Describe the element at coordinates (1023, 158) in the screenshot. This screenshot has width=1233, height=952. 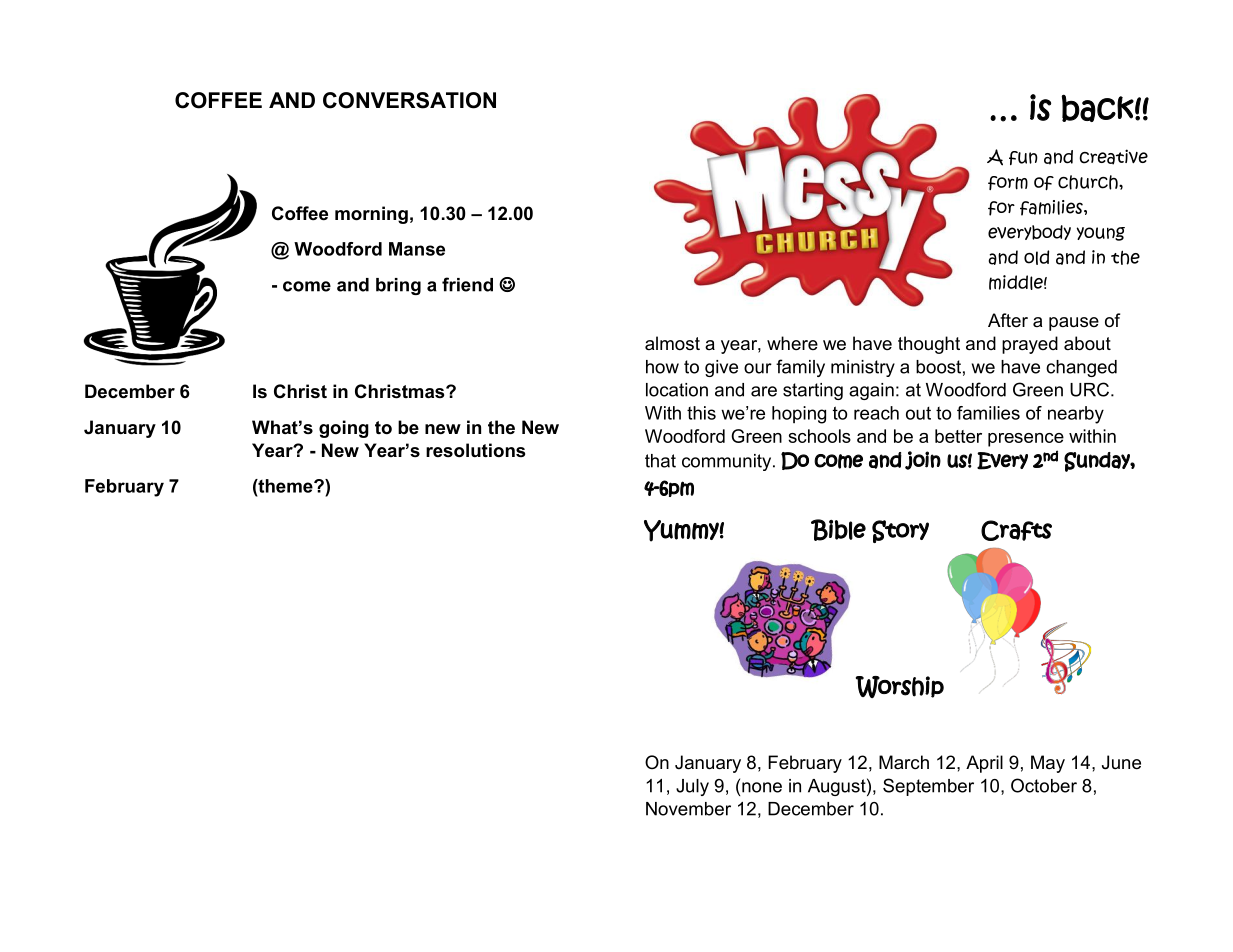
I see `fun` at that location.
